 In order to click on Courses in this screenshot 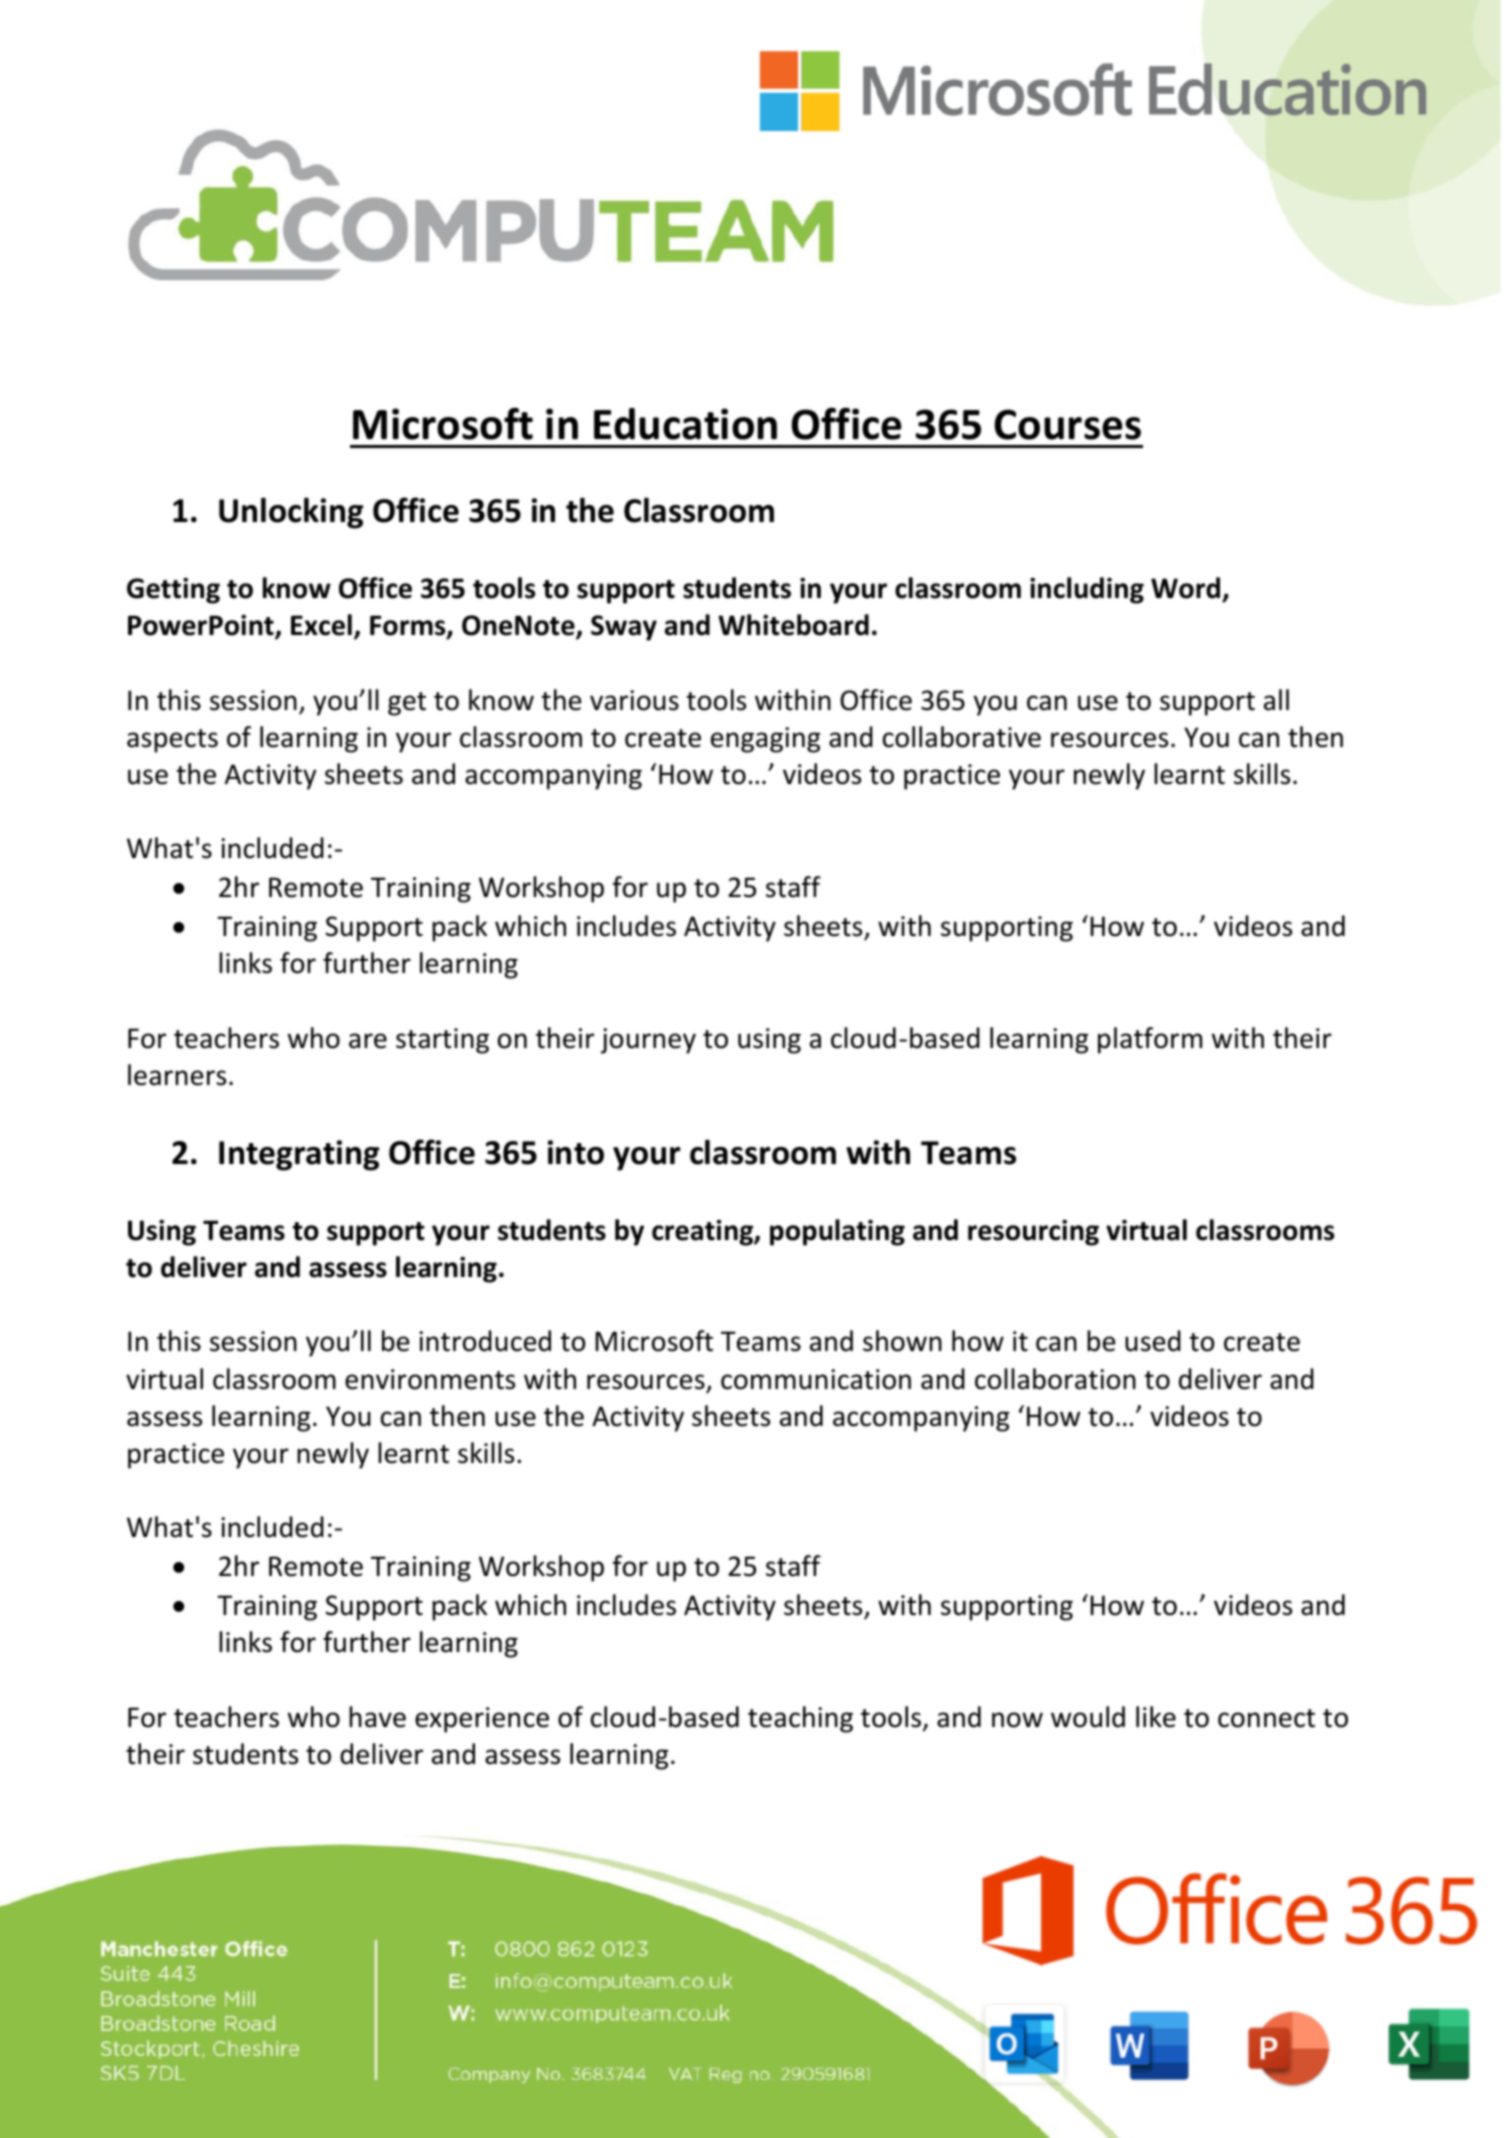, I will do `click(1067, 424)`.
